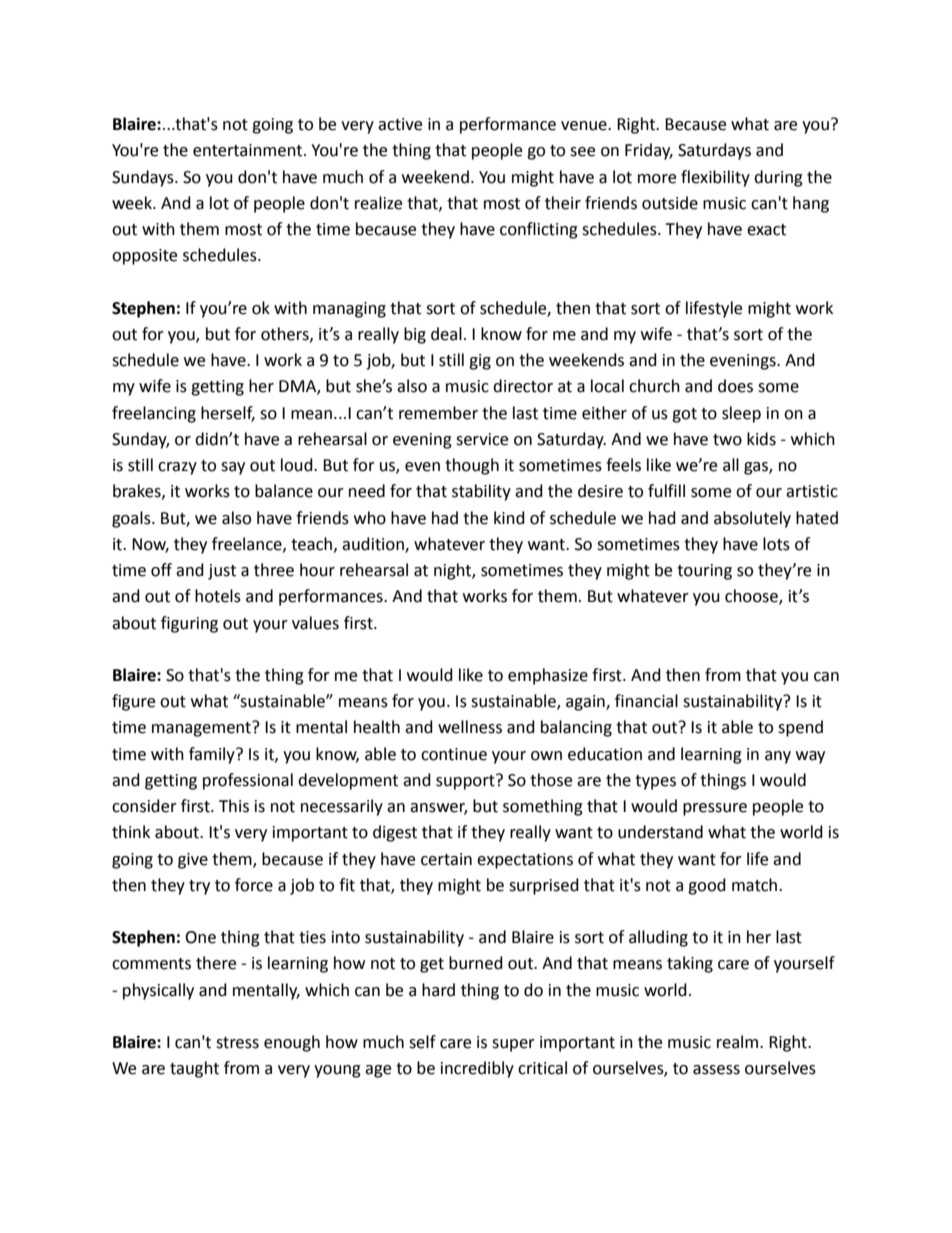  What do you see at coordinates (237, 1043) in the image?
I see `stress` at bounding box center [237, 1043].
